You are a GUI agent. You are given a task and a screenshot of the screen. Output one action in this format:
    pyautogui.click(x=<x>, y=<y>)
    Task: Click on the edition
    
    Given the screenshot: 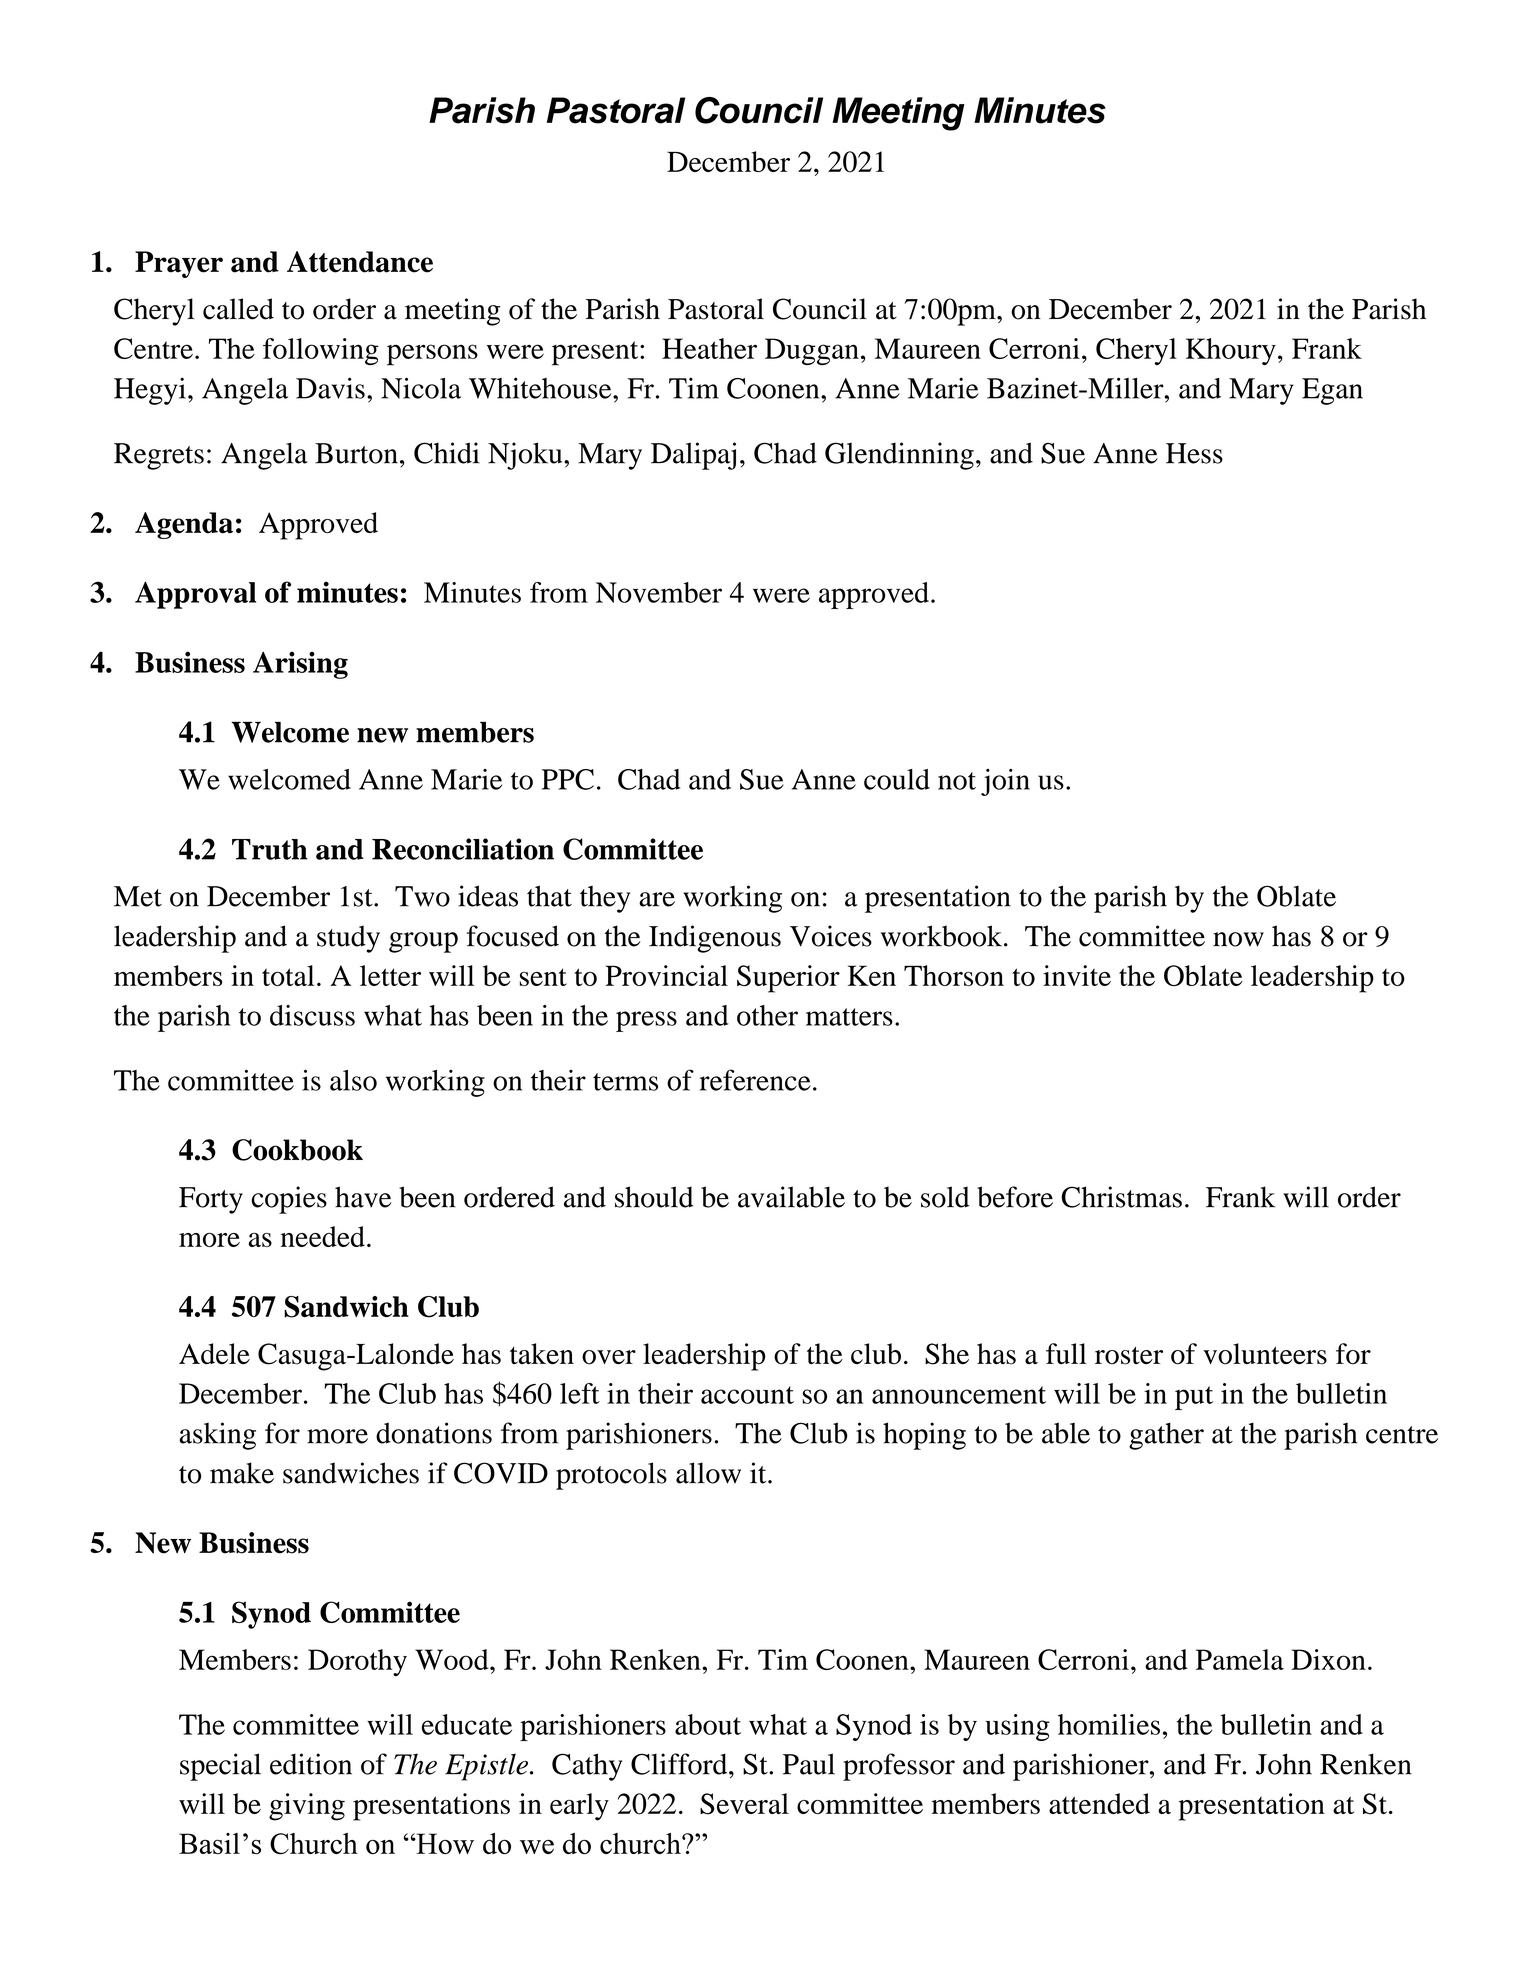 What is the action you would take?
    pyautogui.click(x=311, y=1764)
